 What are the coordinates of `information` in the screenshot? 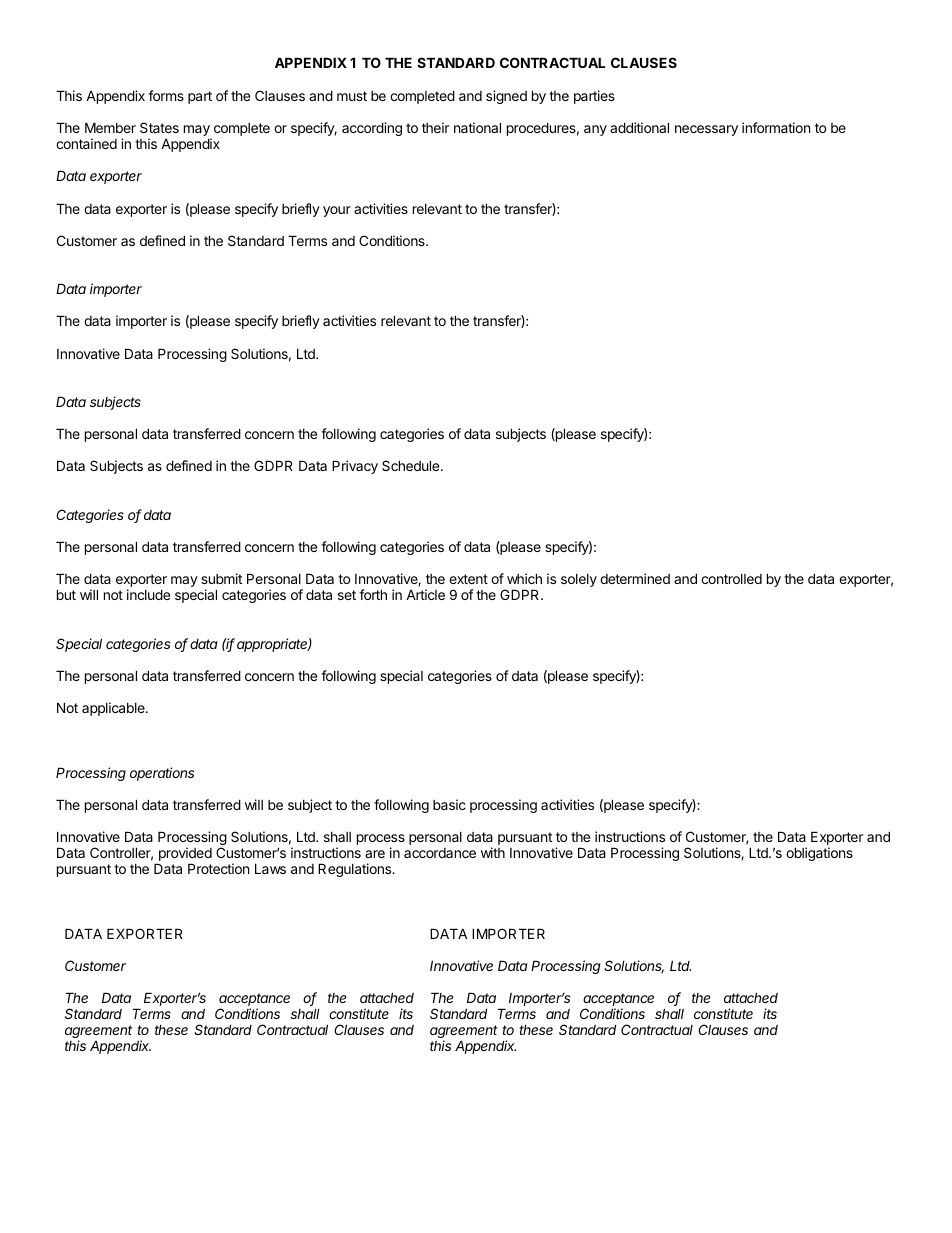 It's located at (776, 127).
